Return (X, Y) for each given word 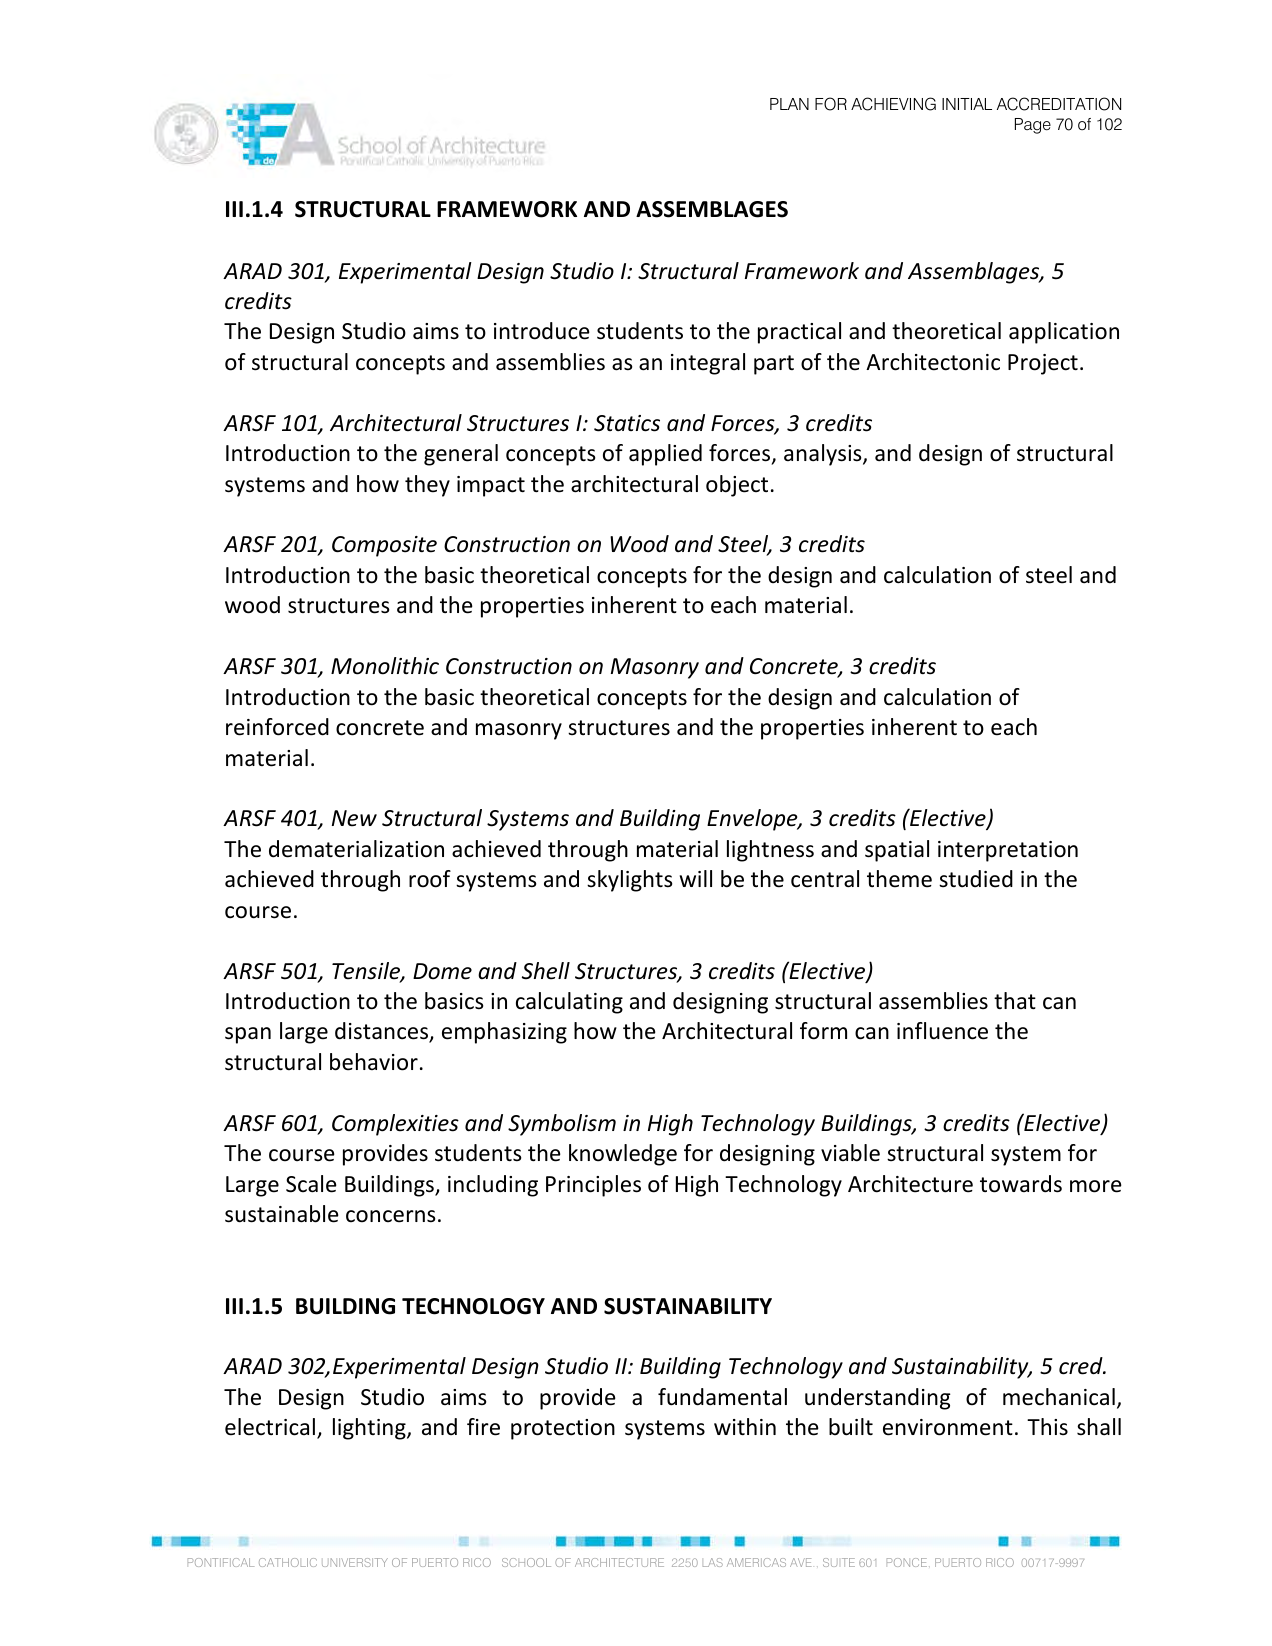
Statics (627, 423)
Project (1043, 364)
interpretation (1008, 851)
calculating (569, 1003)
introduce (542, 331)
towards (1021, 1184)
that (1015, 1000)
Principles (593, 1186)
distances (382, 1032)
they (427, 486)
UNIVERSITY (355, 1562)
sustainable (282, 1214)
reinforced (277, 727)
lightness (770, 851)
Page (1033, 126)
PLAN (789, 104)
